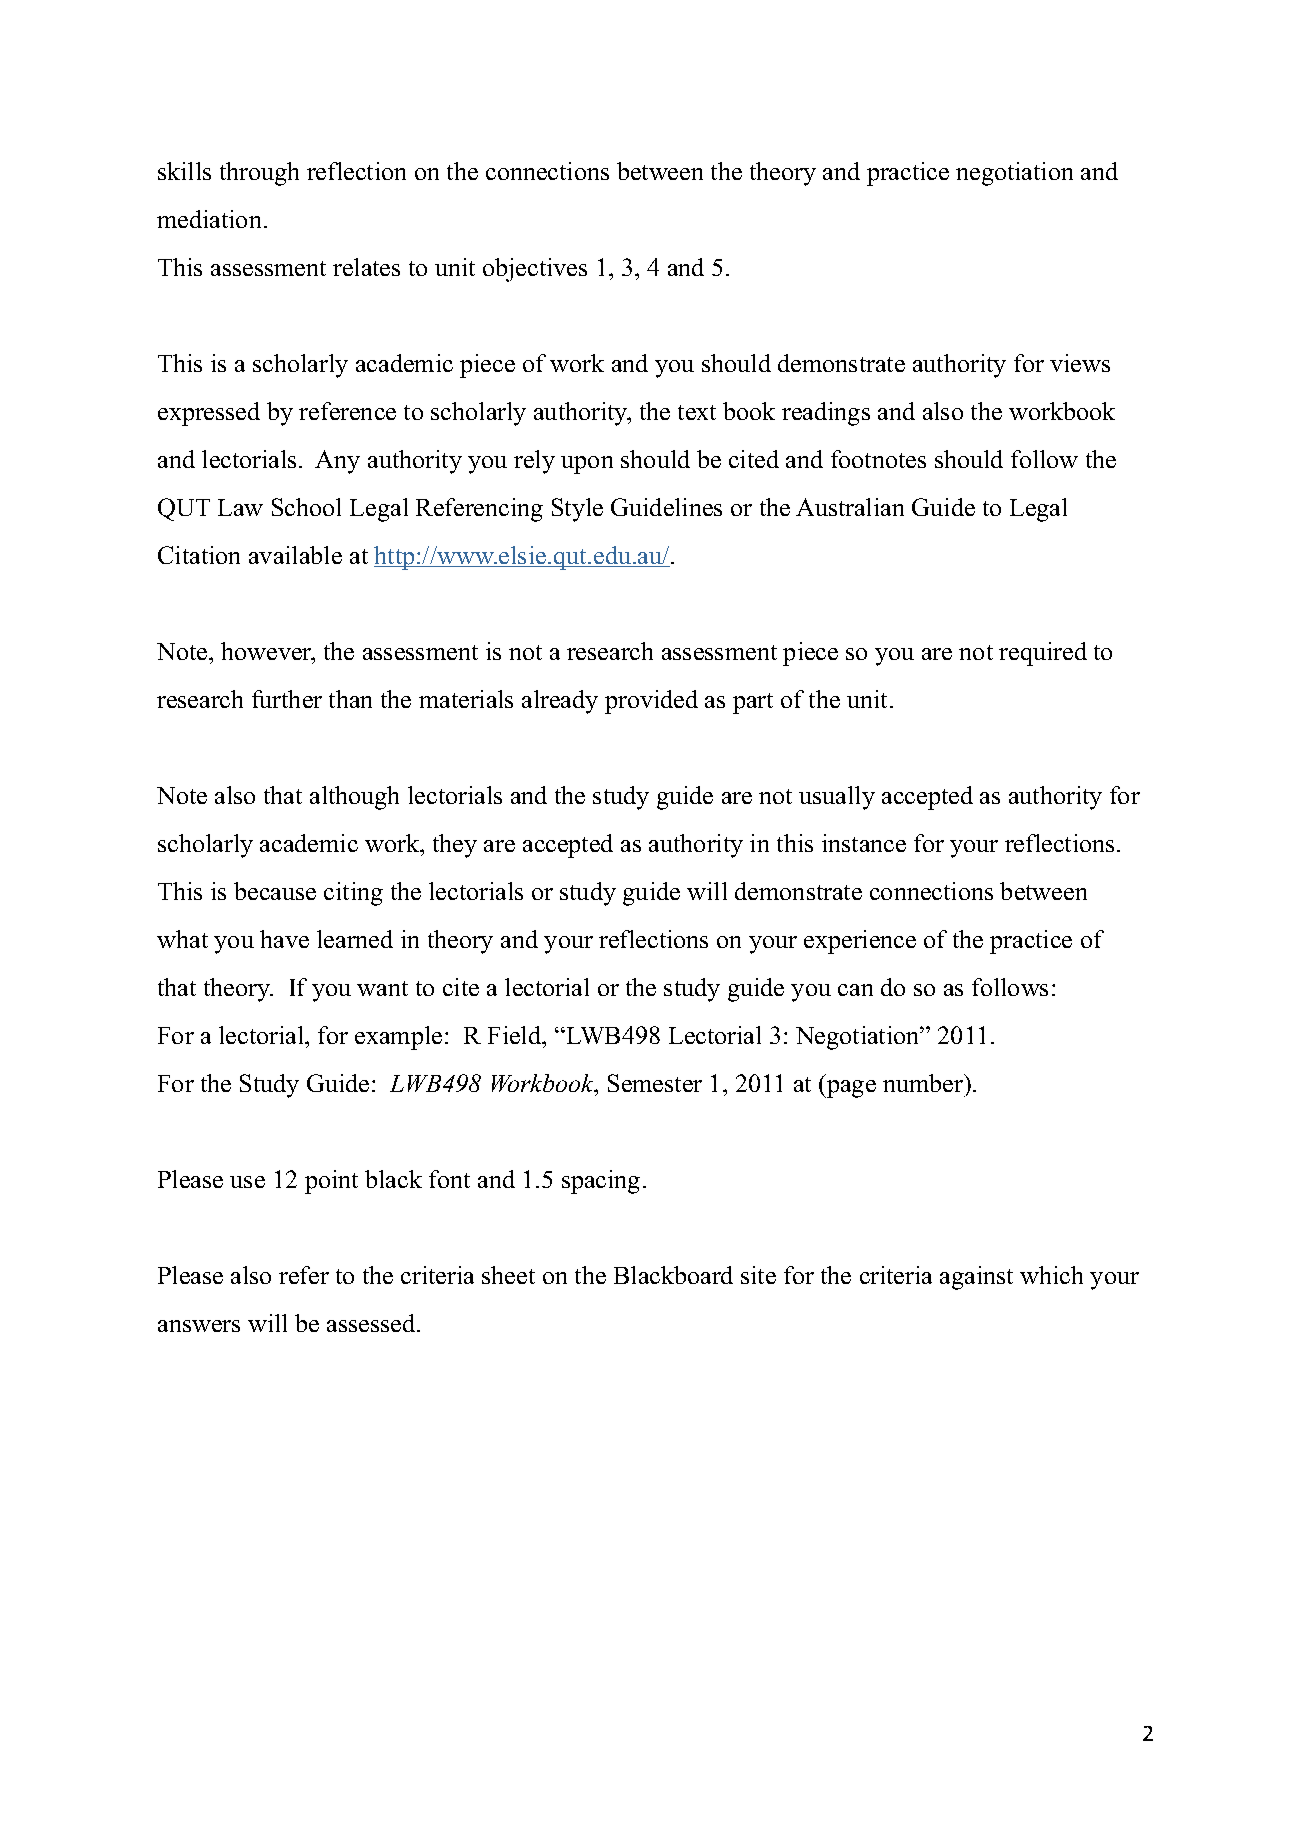  Describe the element at coordinates (651, 702) in the screenshot. I see `provided` at that location.
